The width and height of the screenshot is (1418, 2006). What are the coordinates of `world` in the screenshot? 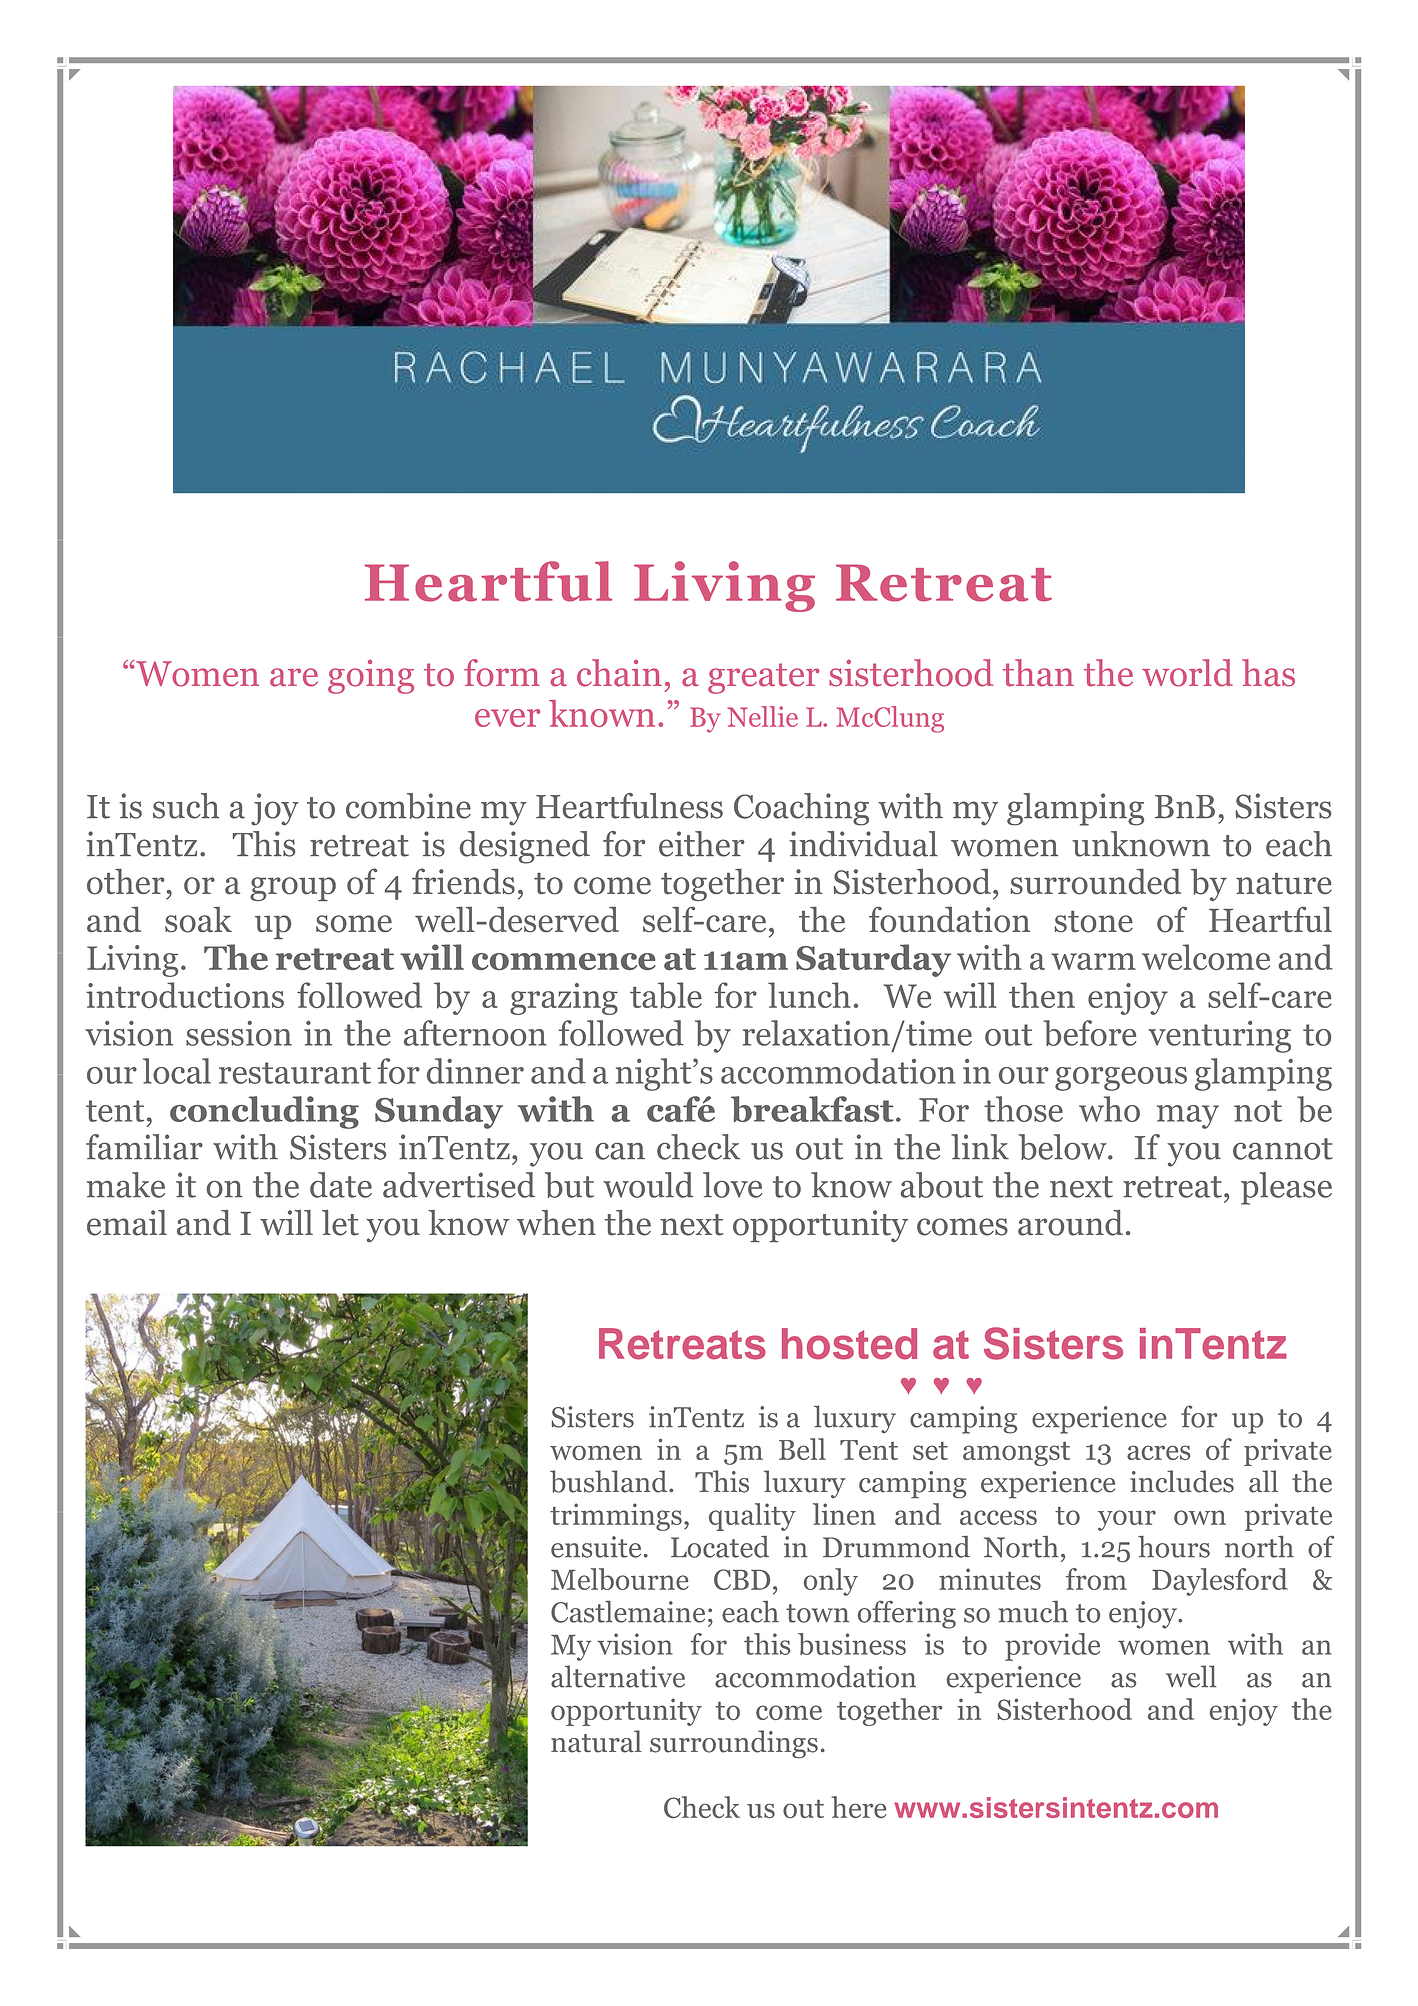 It's located at (1187, 673).
